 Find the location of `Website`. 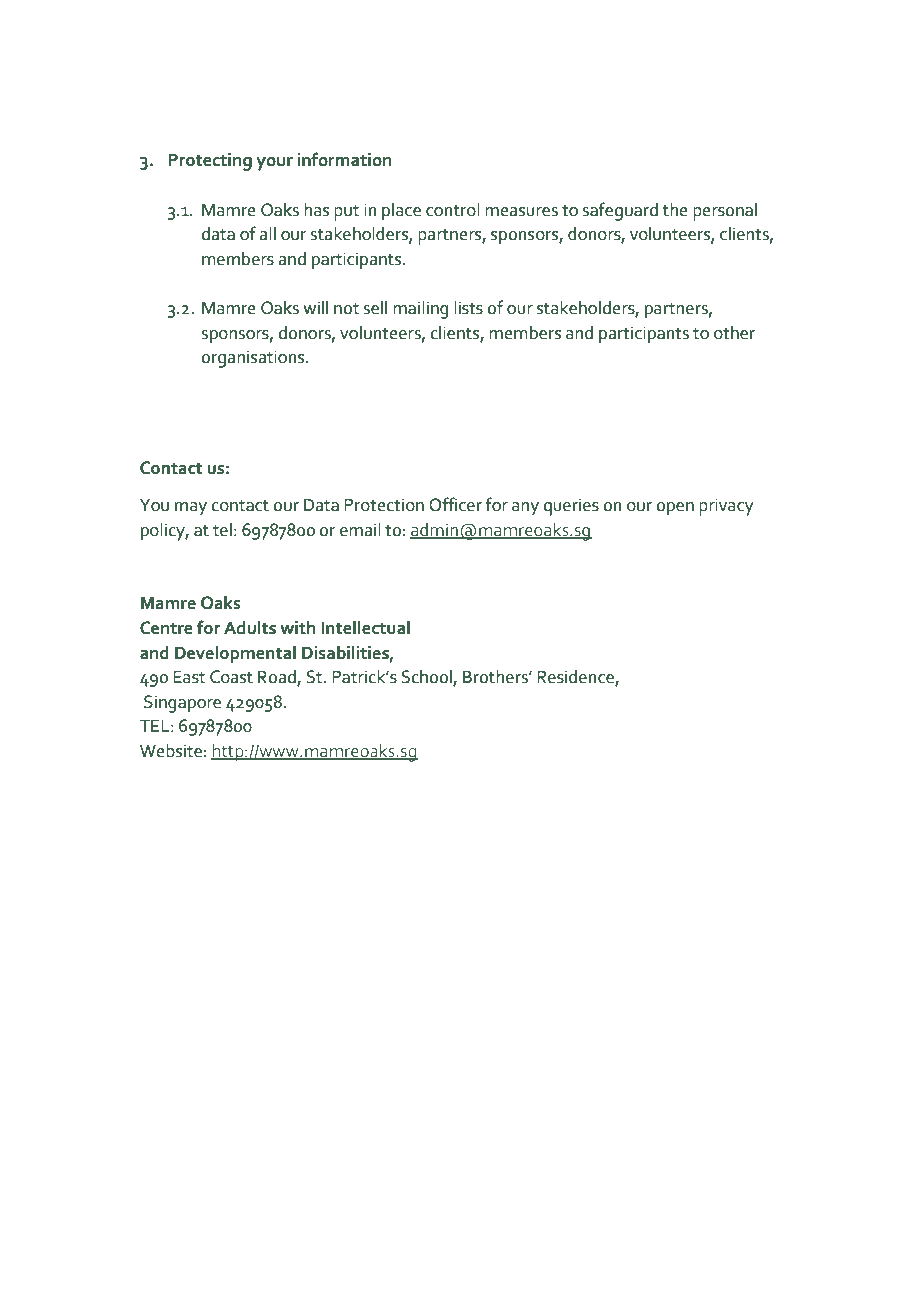

Website is located at coordinates (171, 751).
